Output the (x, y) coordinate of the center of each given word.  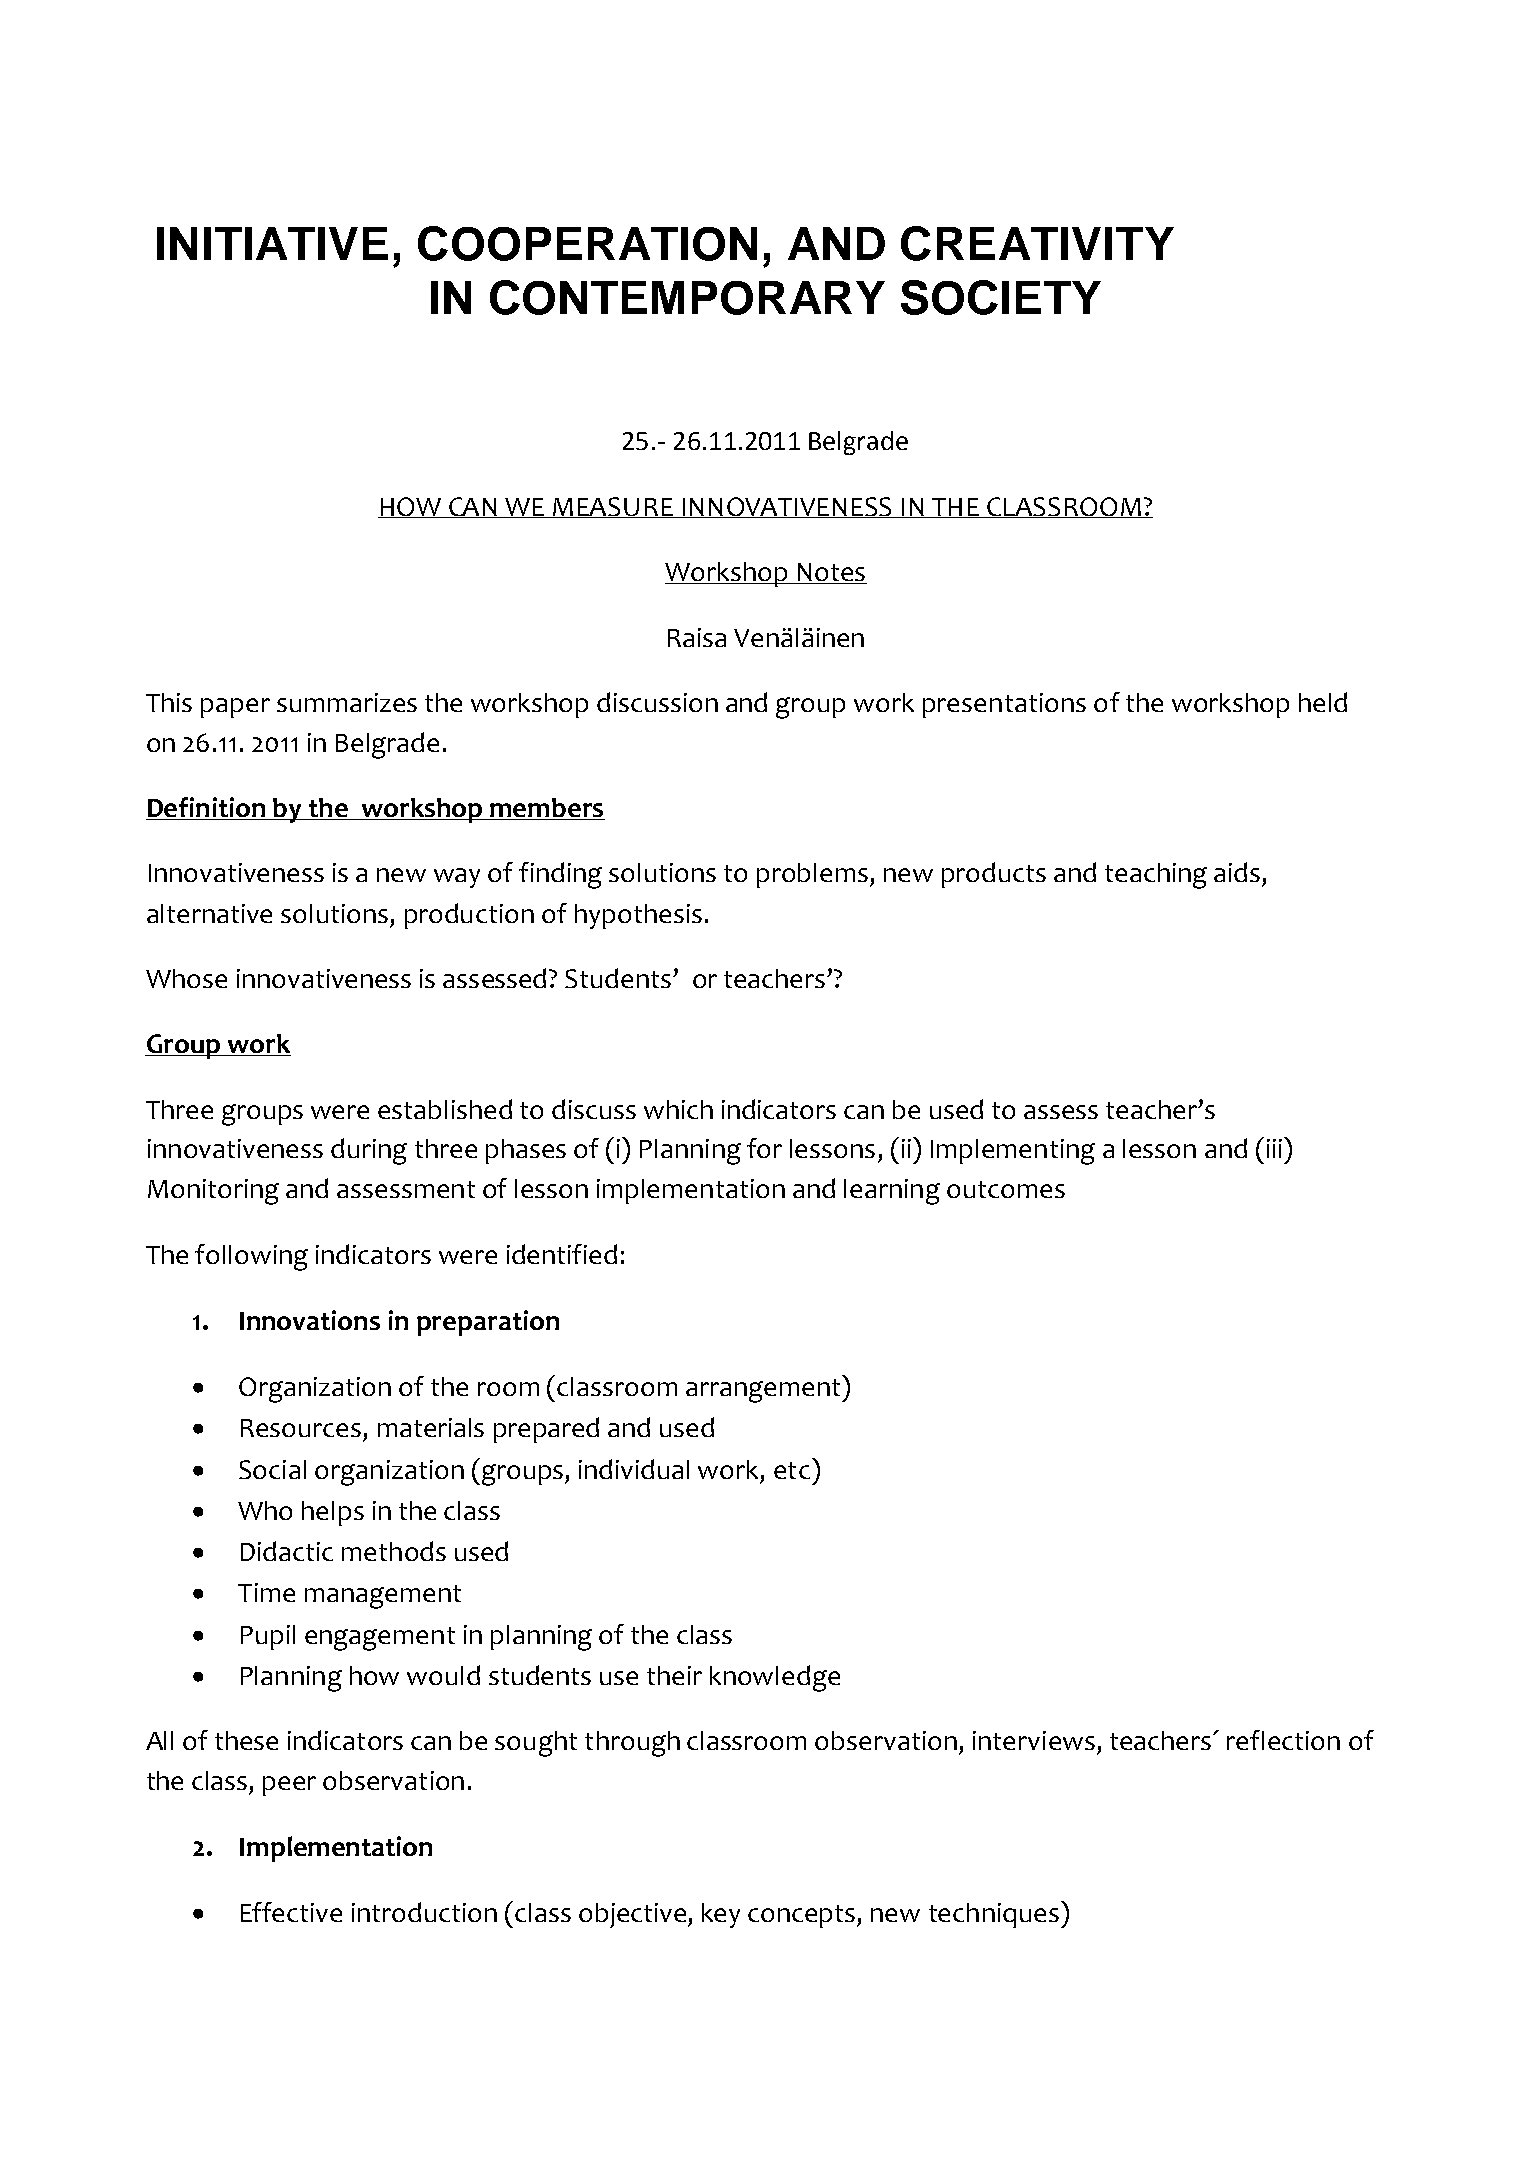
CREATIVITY (1037, 243)
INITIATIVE (272, 243)
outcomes (1006, 1189)
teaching (1156, 876)
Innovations (310, 1320)
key (721, 1915)
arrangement (764, 1391)
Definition (207, 808)
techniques (994, 1915)
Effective (291, 1912)
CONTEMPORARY (687, 297)
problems (812, 875)
